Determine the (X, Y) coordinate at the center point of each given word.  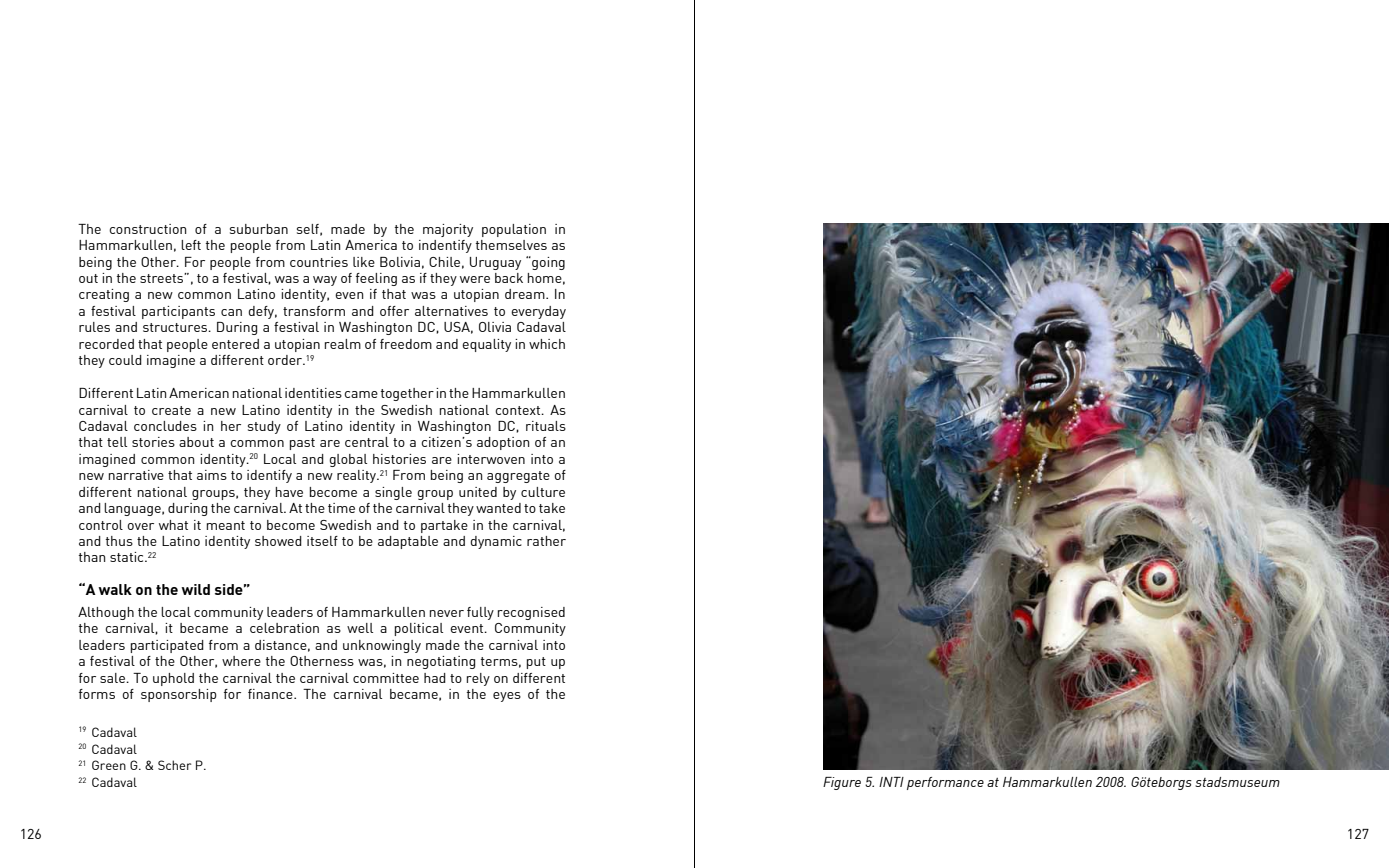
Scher (175, 765)
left (191, 245)
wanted (498, 508)
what (173, 525)
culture (543, 492)
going (547, 263)
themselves (511, 245)
